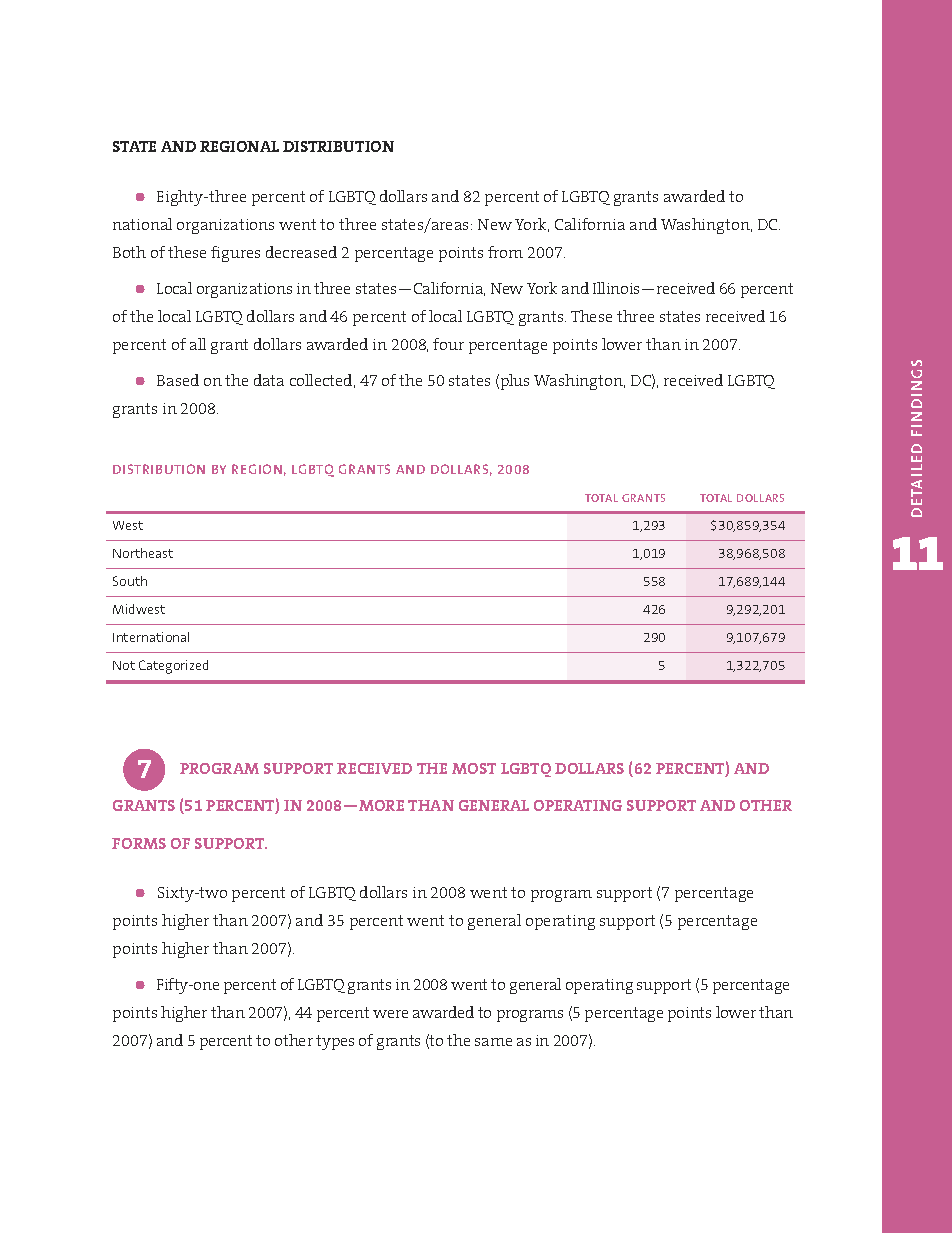 This screenshot has width=952, height=1233. What do you see at coordinates (198, 344) in the screenshot?
I see `all` at bounding box center [198, 344].
